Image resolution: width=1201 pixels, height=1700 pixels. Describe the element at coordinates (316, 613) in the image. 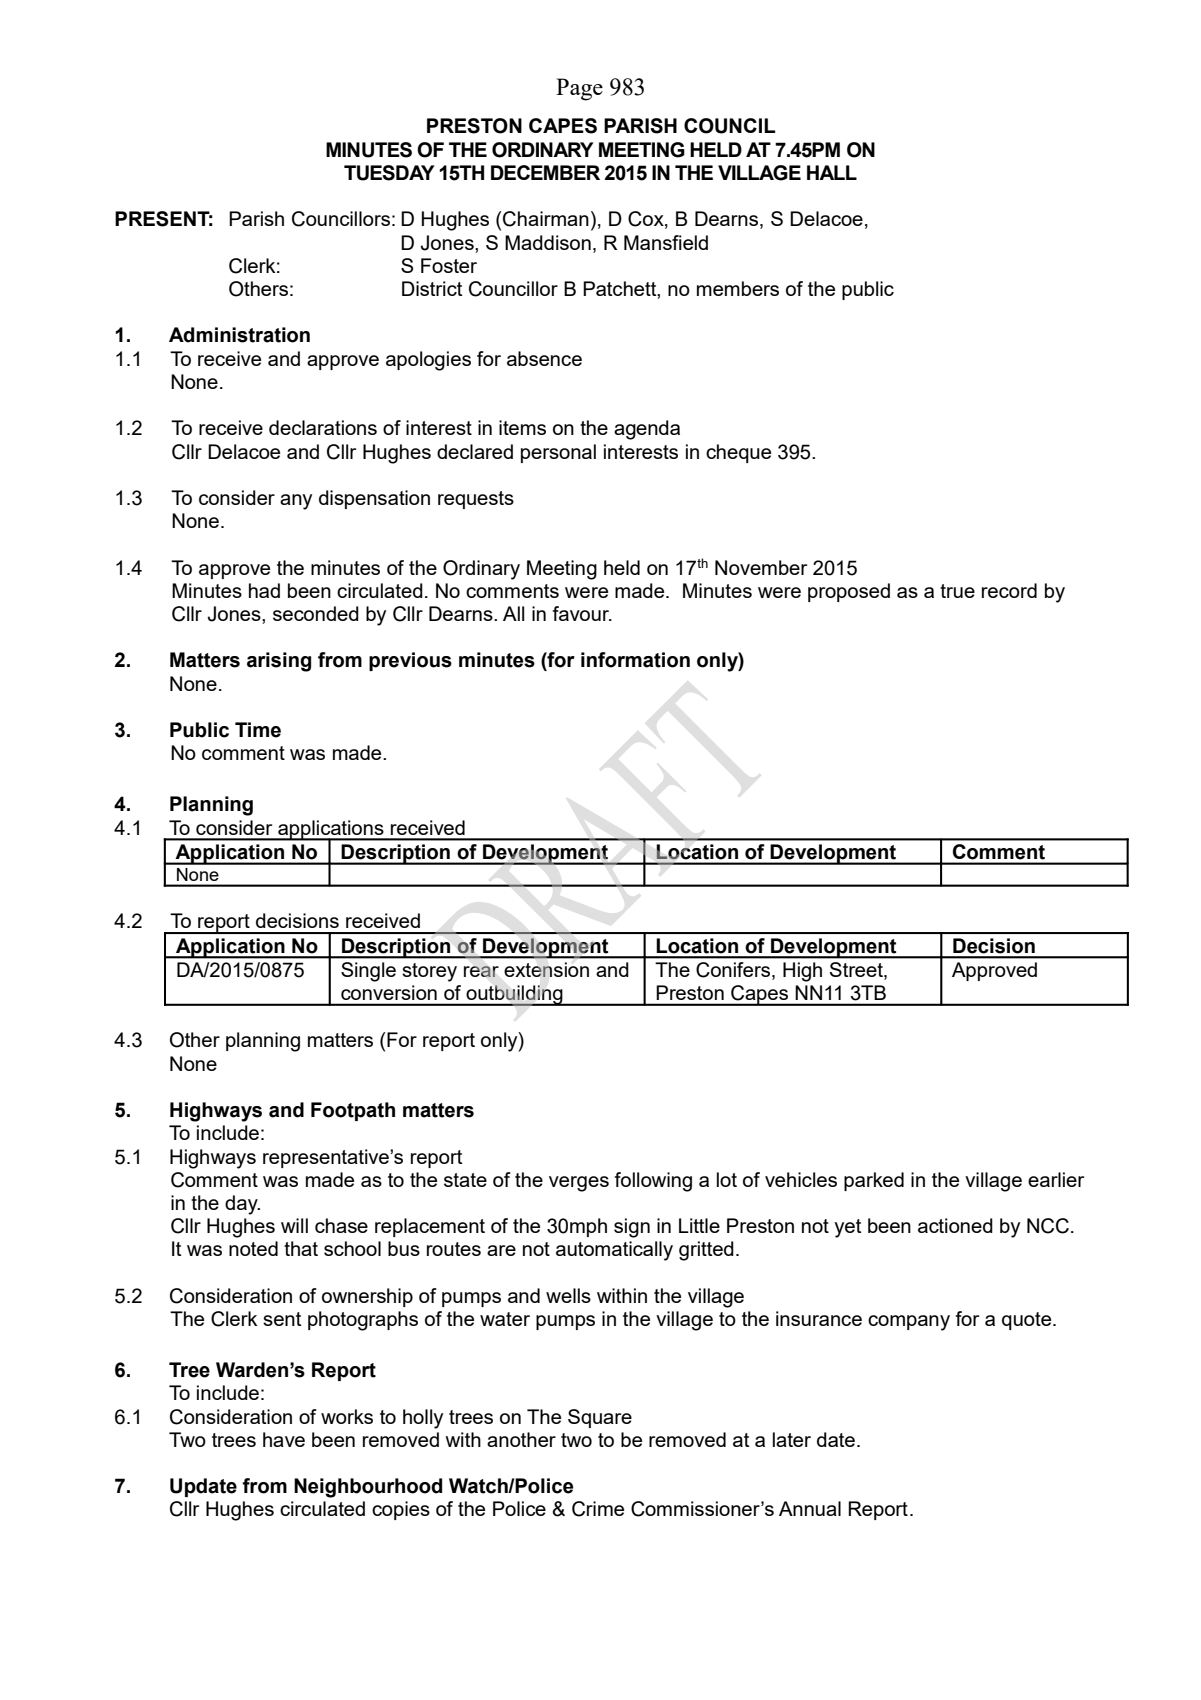

I see `seconded` at that location.
